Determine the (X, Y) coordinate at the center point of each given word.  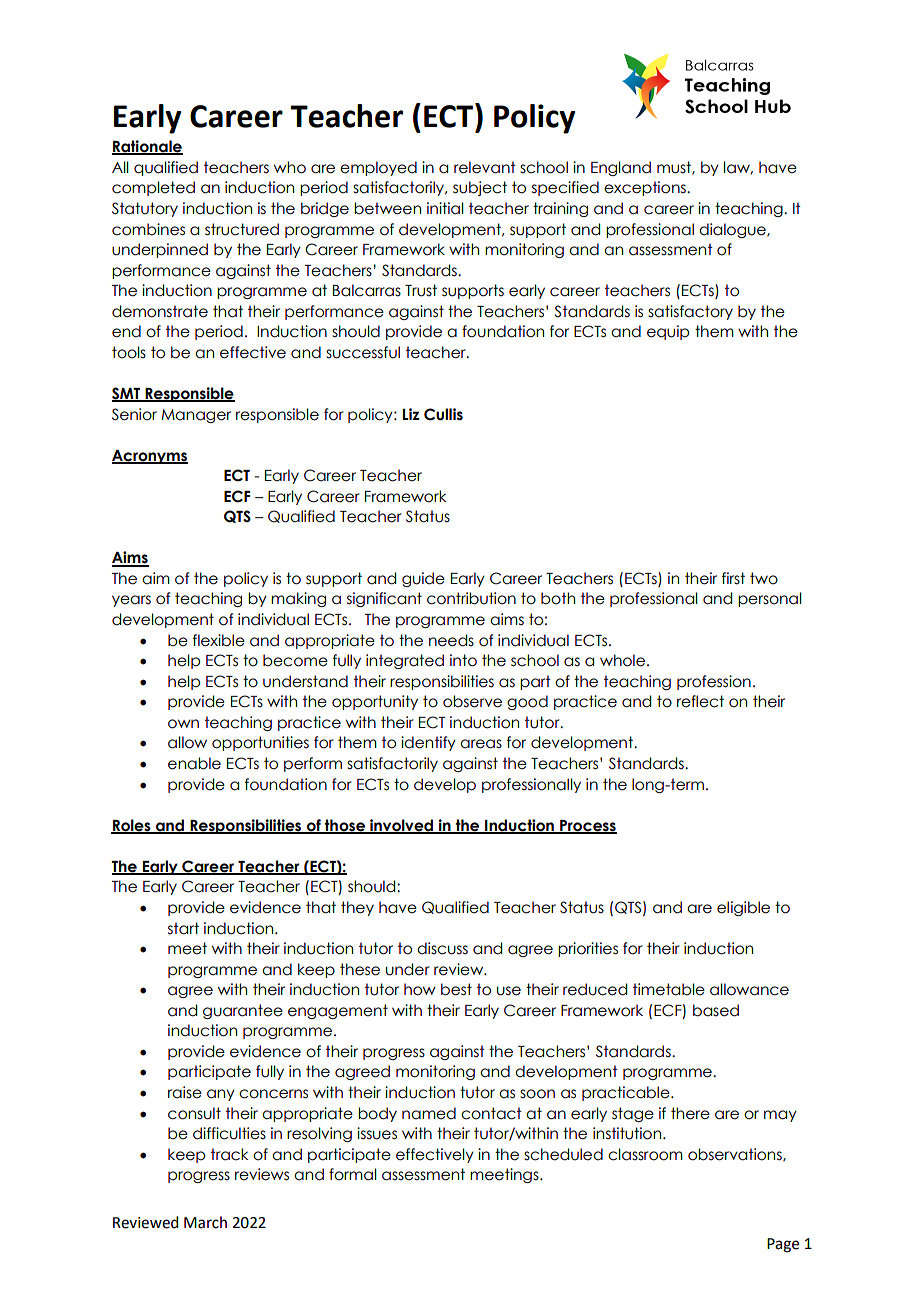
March (205, 1222)
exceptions (646, 188)
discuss (442, 948)
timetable (669, 989)
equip (668, 332)
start (183, 928)
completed (153, 188)
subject (480, 188)
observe (472, 701)
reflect (700, 701)
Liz (411, 414)
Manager (196, 416)
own (183, 724)
